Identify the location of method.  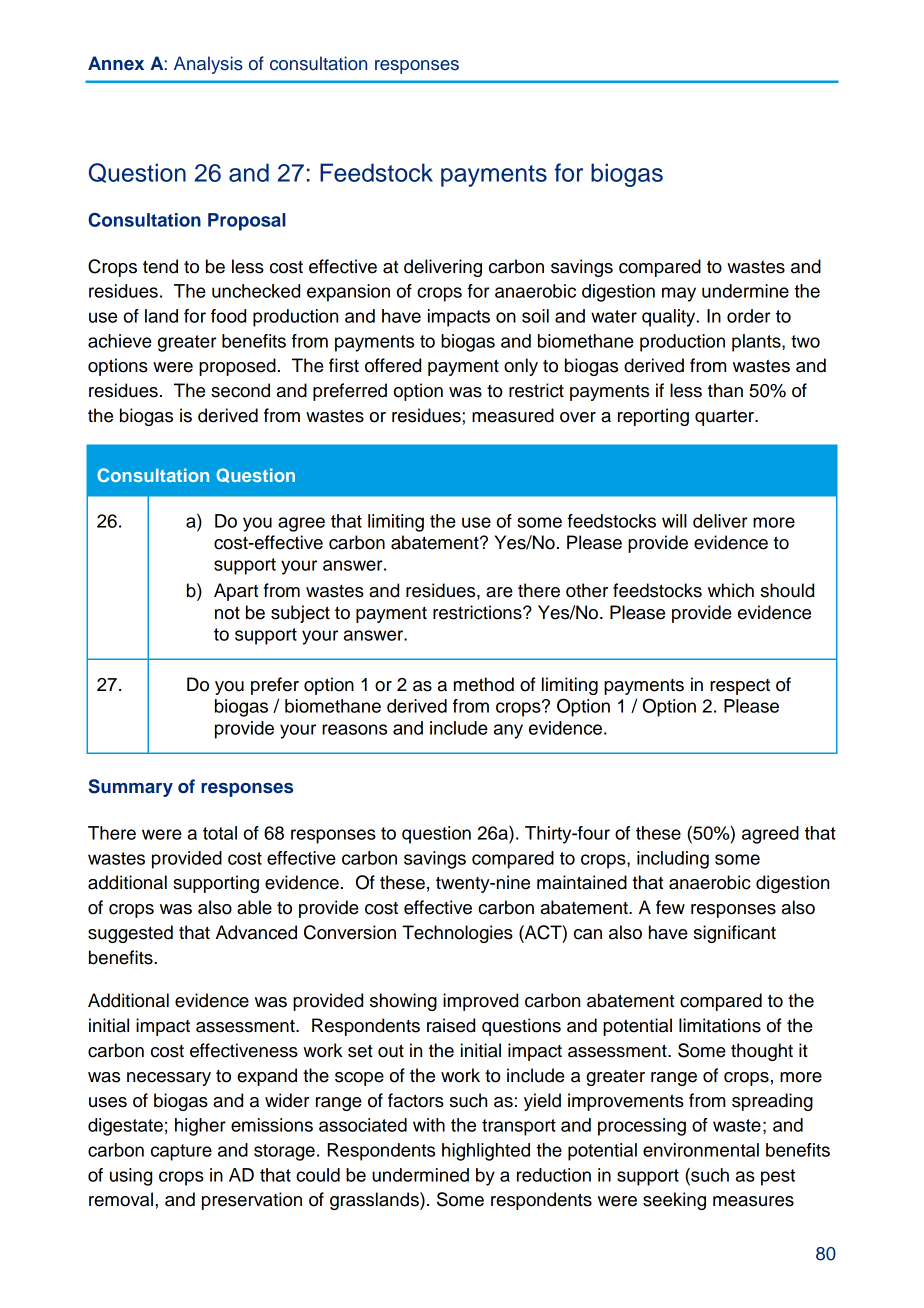
(484, 684).
